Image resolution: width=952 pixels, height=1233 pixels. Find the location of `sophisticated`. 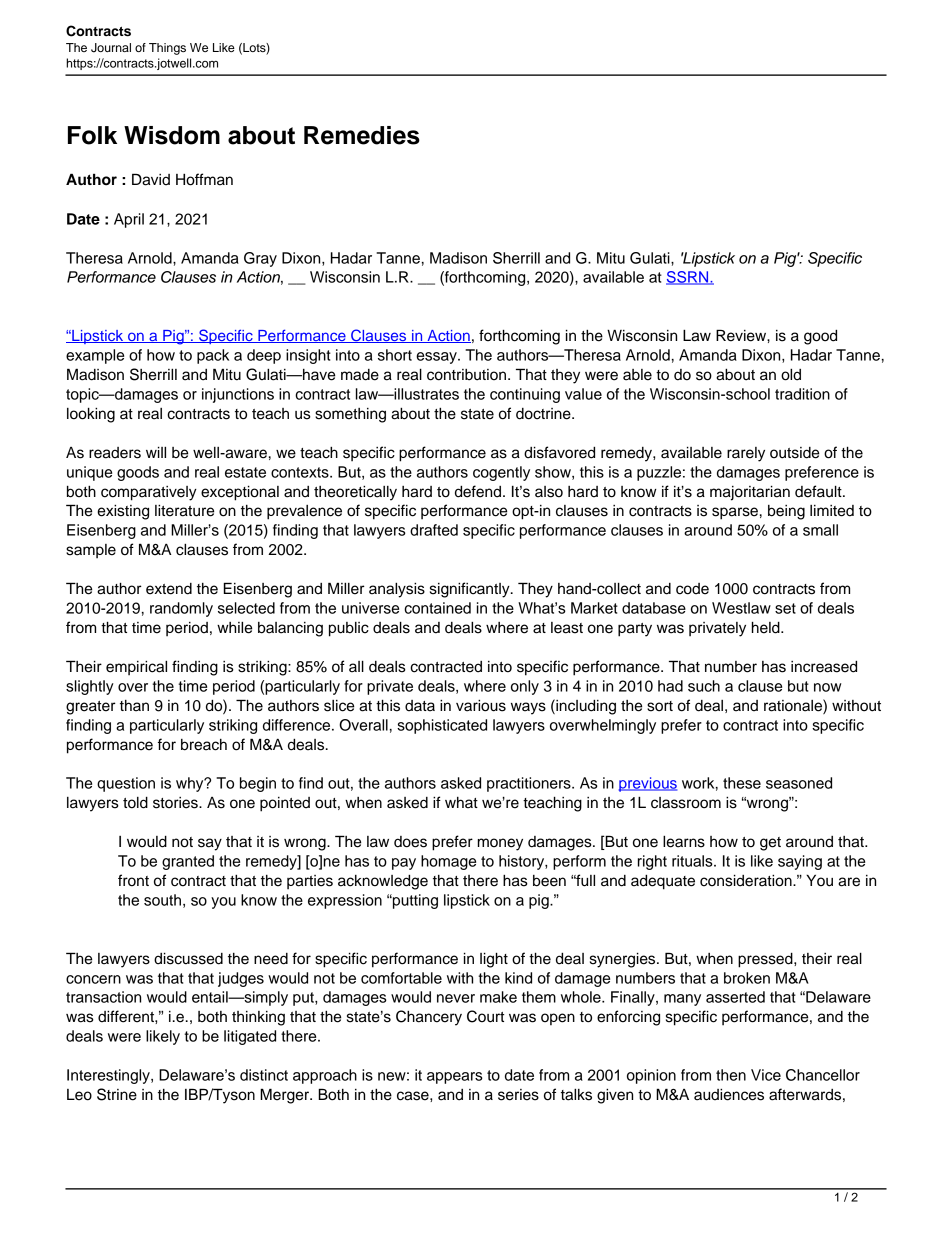

sophisticated is located at coordinates (442, 726).
